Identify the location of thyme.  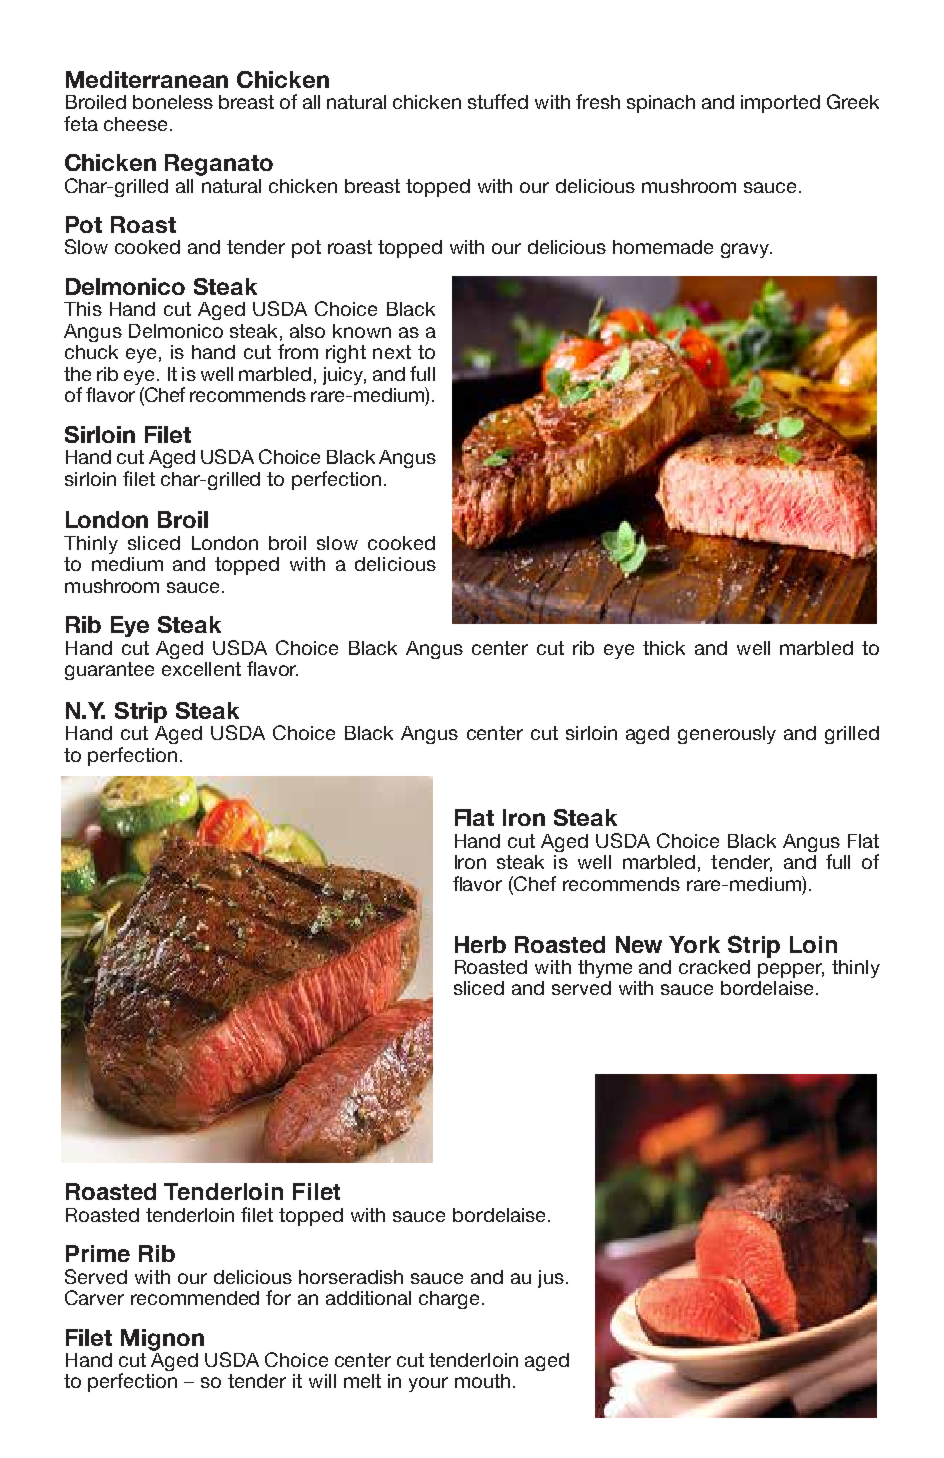
(605, 969).
